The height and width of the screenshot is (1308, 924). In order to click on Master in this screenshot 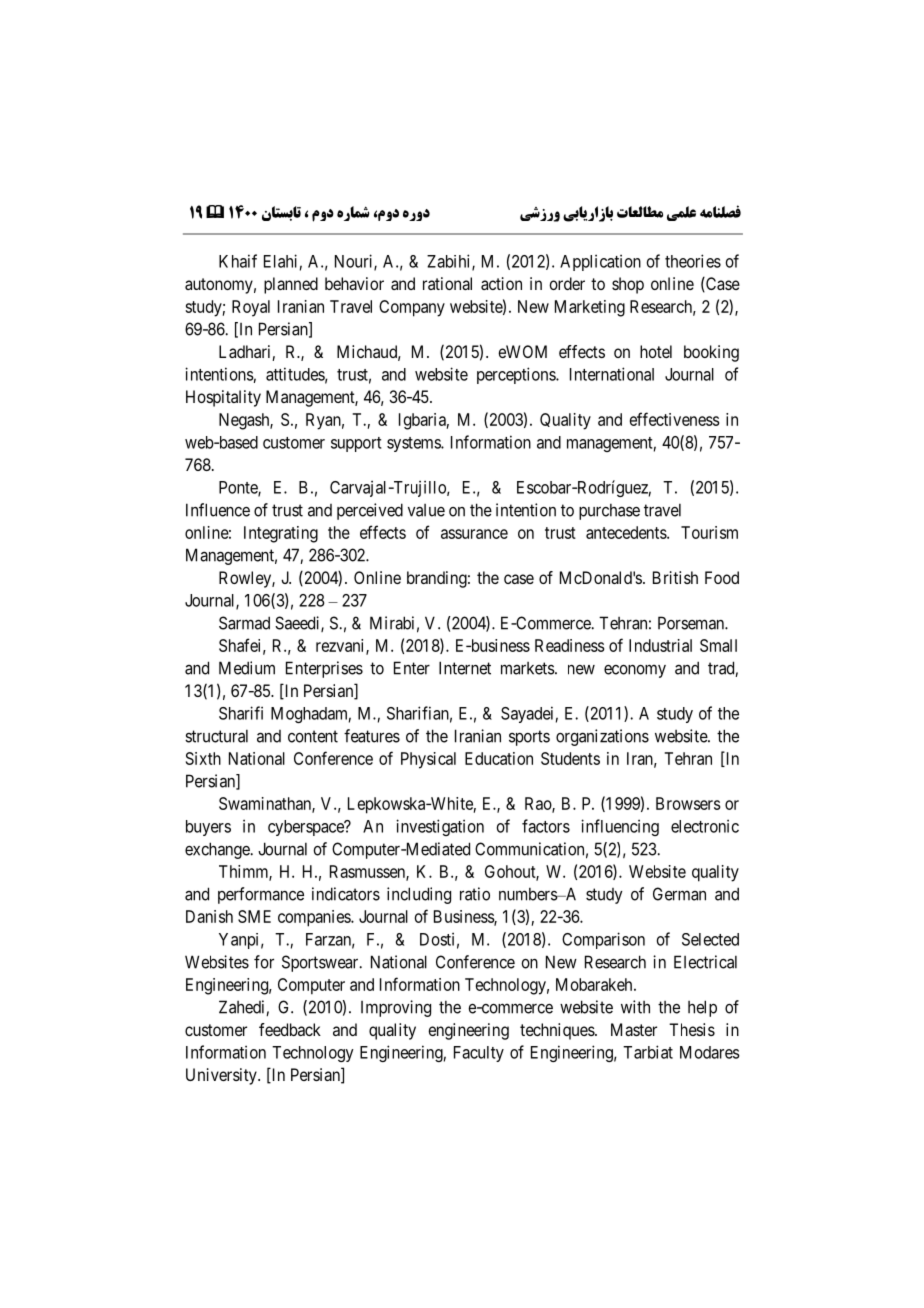, I will do `click(634, 1029)`.
